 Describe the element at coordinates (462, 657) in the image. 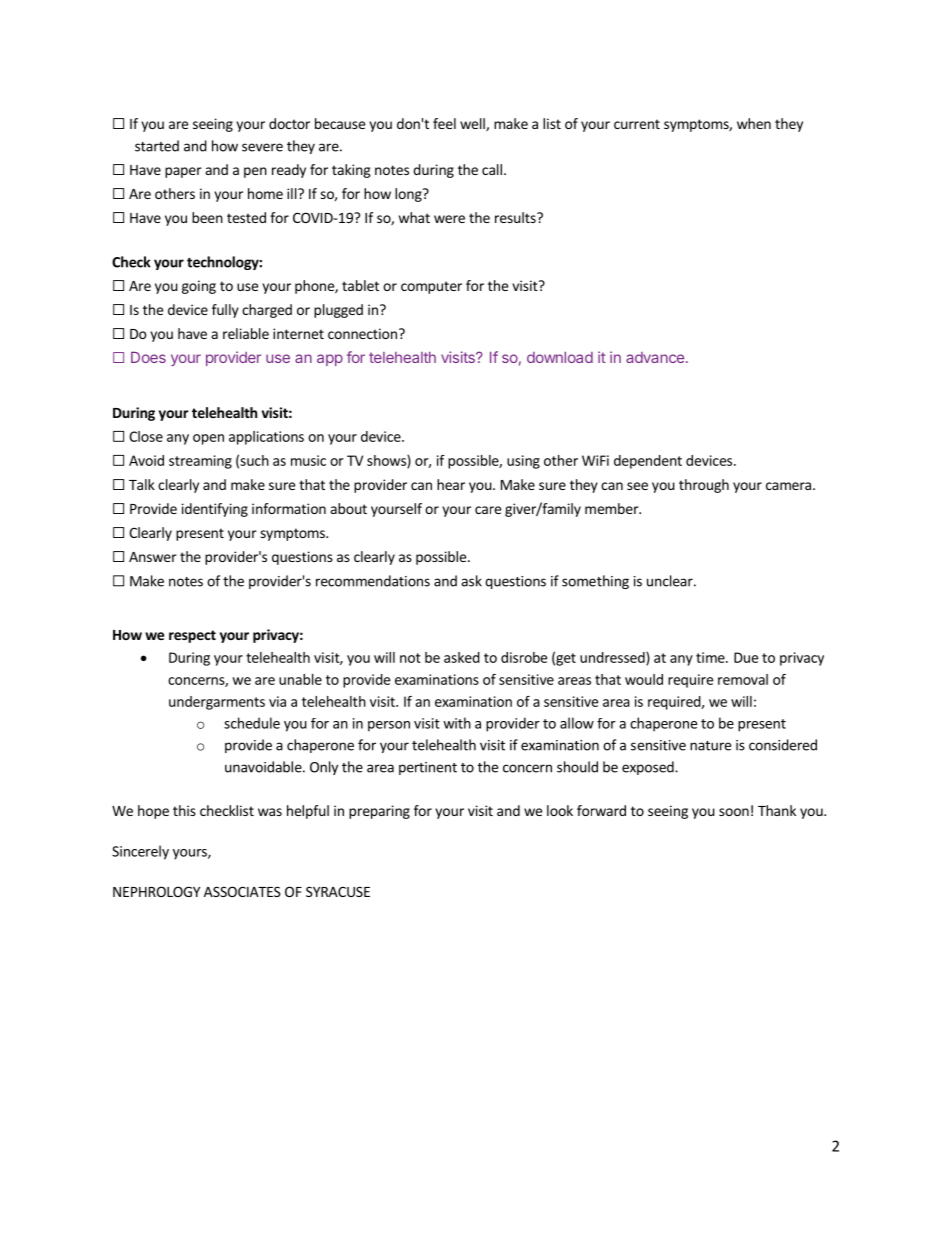

I see `asked` at that location.
